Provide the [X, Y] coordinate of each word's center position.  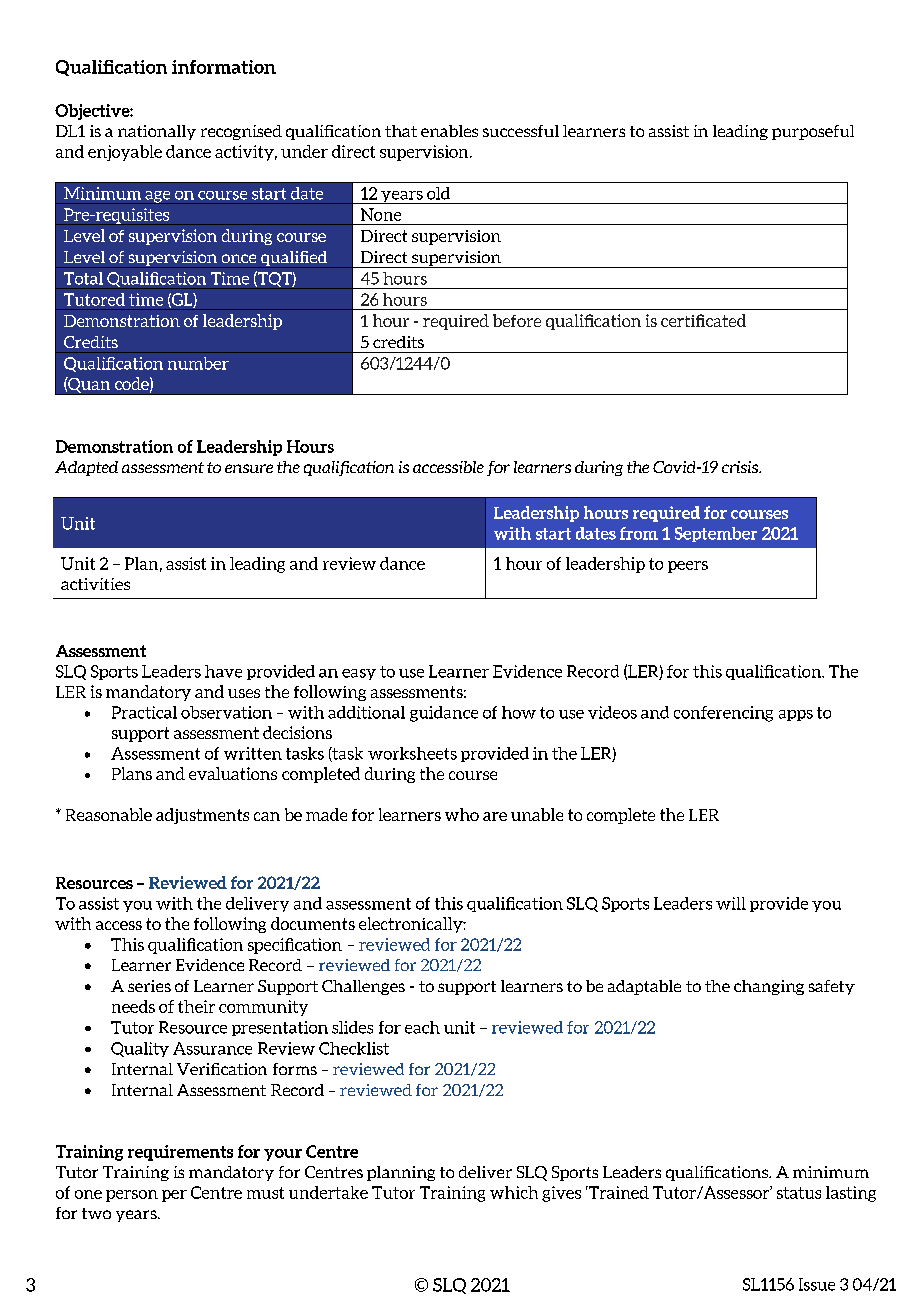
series [149, 986]
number [198, 363]
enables [449, 131]
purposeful [813, 132]
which [514, 1192]
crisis [741, 467]
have [223, 671]
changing [769, 987]
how [519, 712]
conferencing [723, 714]
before [517, 320]
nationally [157, 132]
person [132, 1196]
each [422, 1027]
